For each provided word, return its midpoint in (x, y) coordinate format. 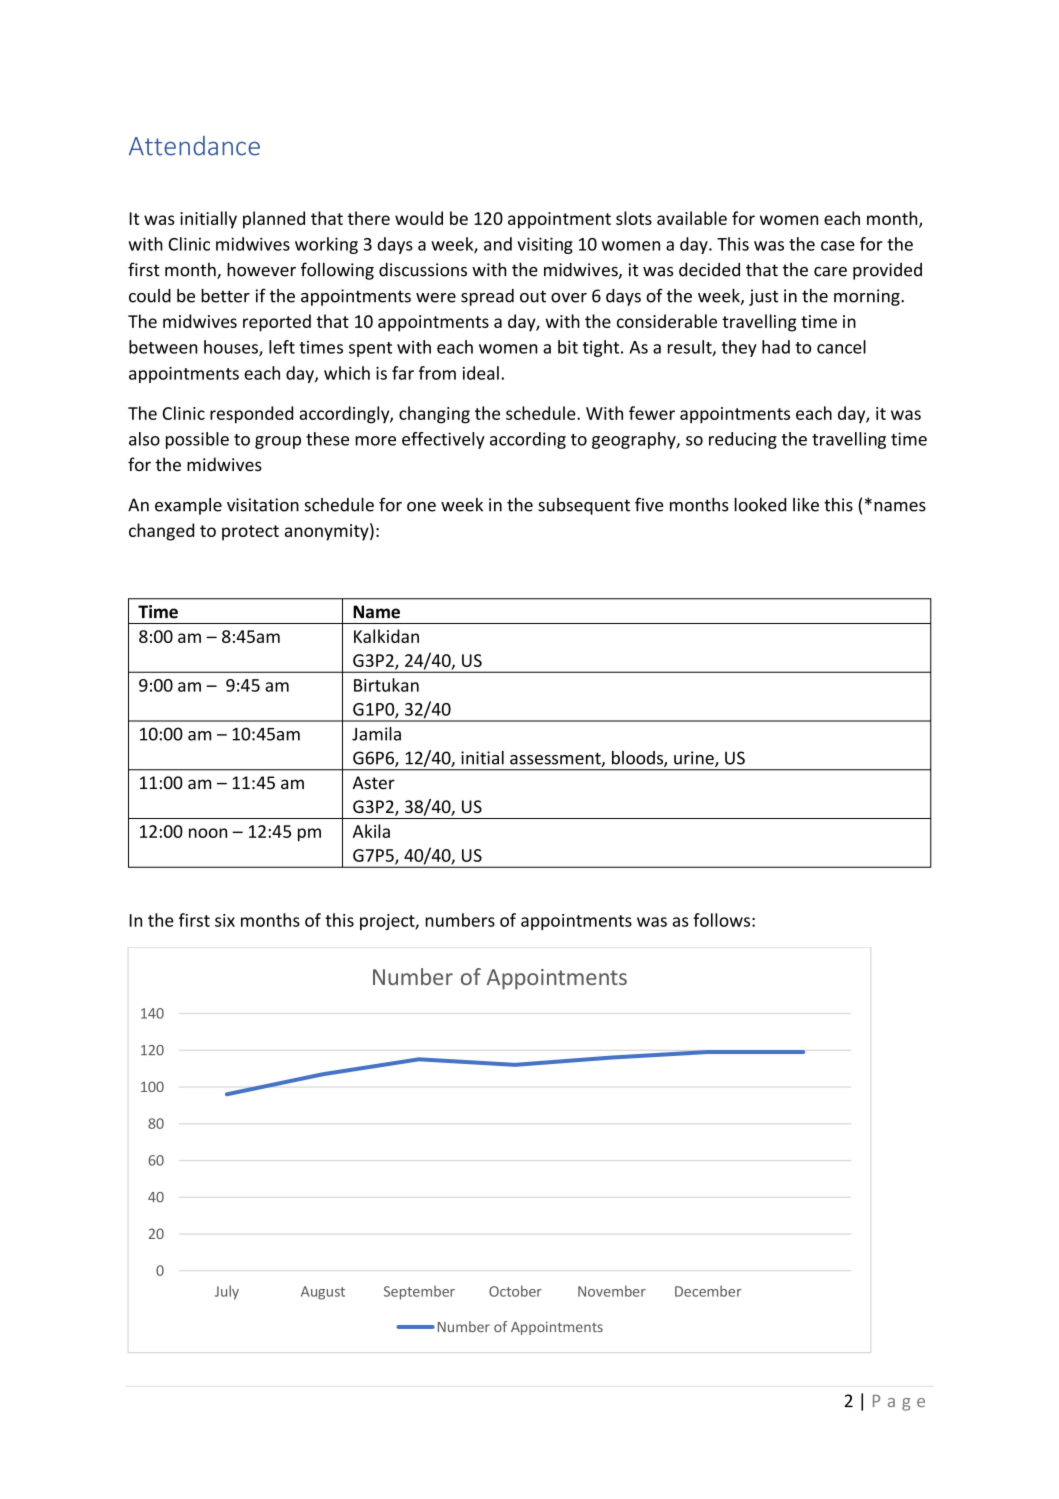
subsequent (584, 506)
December (708, 1291)
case (838, 246)
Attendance (194, 146)
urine (695, 759)
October (515, 1291)
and (498, 244)
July (227, 1292)
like (806, 505)
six (225, 920)
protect (250, 533)
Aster (374, 783)
